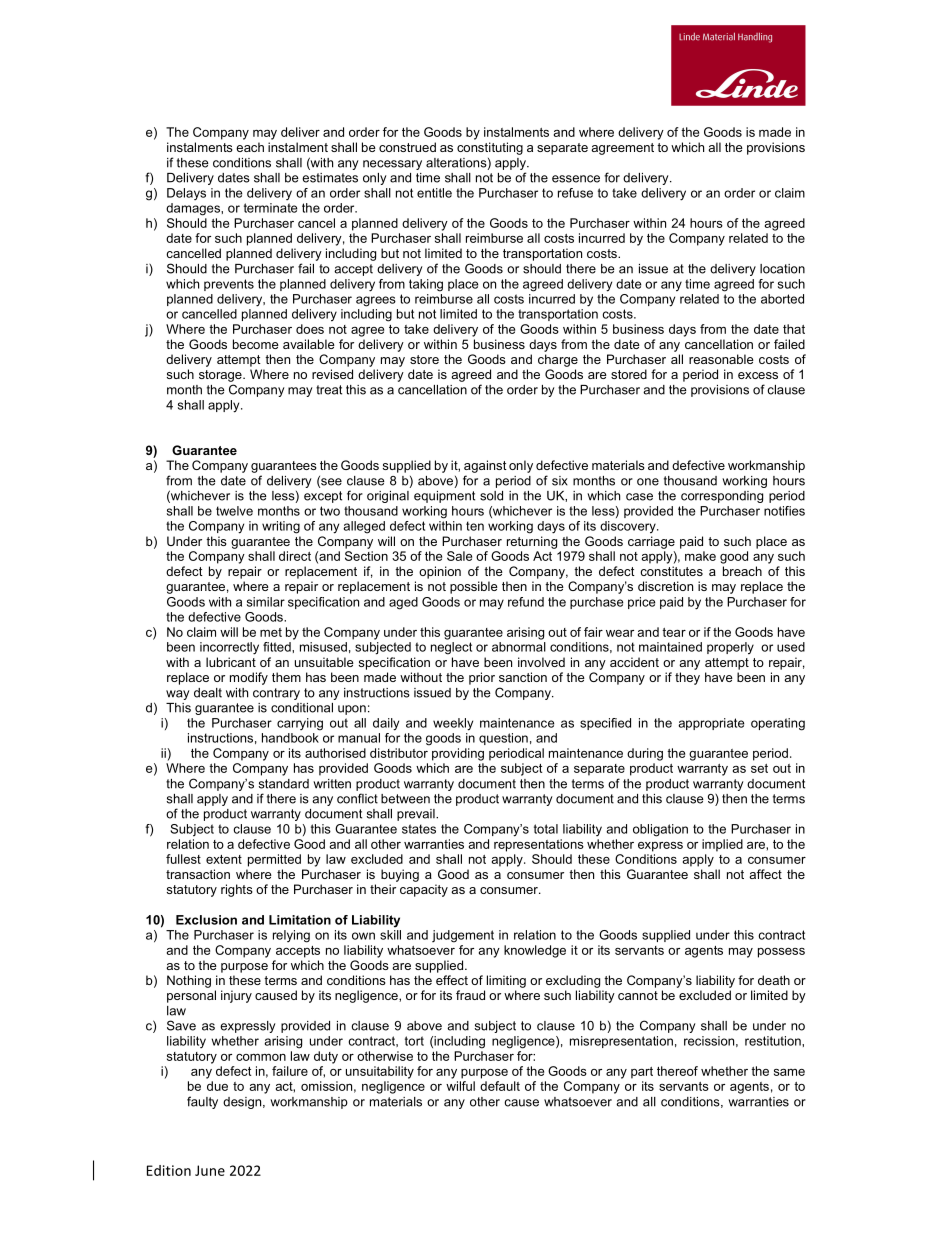 This page has width=952, height=1233. What do you see at coordinates (730, 648) in the page?
I see `properly` at bounding box center [730, 648].
